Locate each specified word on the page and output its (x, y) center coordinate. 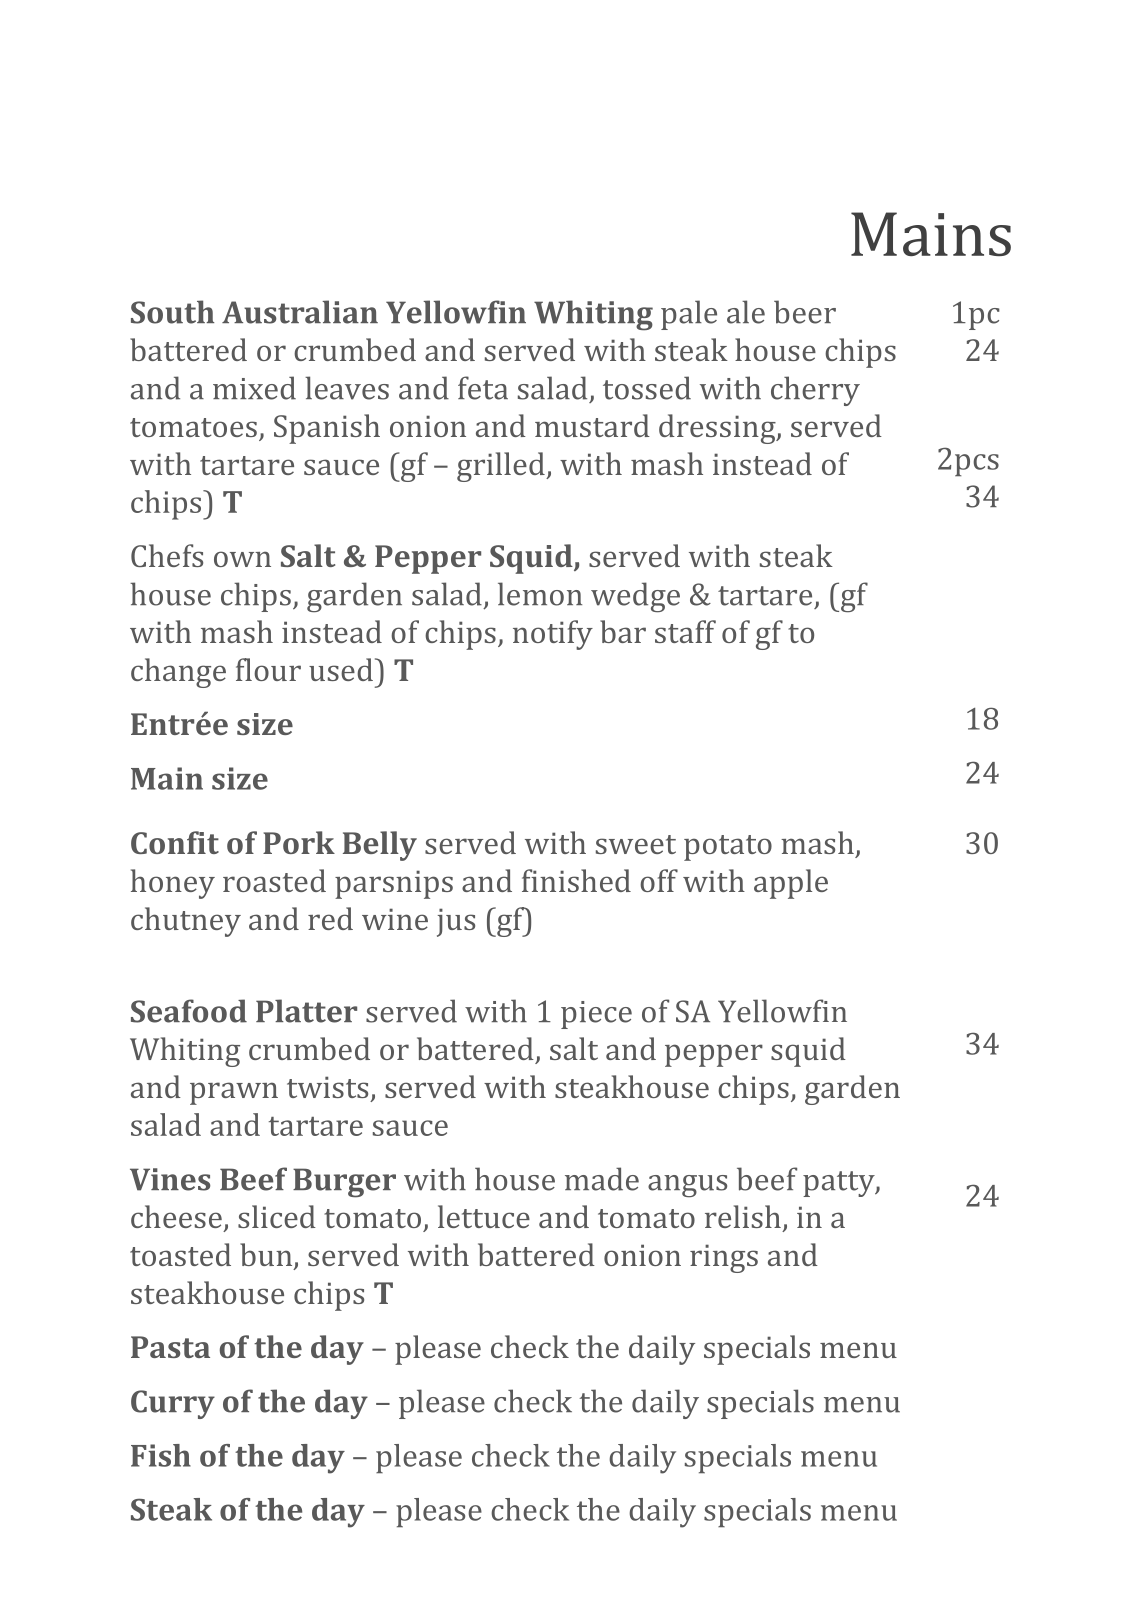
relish (743, 1216)
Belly (380, 846)
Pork (299, 842)
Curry (173, 1404)
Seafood (189, 1011)
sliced (277, 1216)
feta (483, 388)
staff (685, 631)
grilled (502, 467)
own (242, 559)
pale (689, 315)
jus (456, 922)
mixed (254, 388)
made (602, 1179)
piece (596, 1015)
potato (728, 848)
